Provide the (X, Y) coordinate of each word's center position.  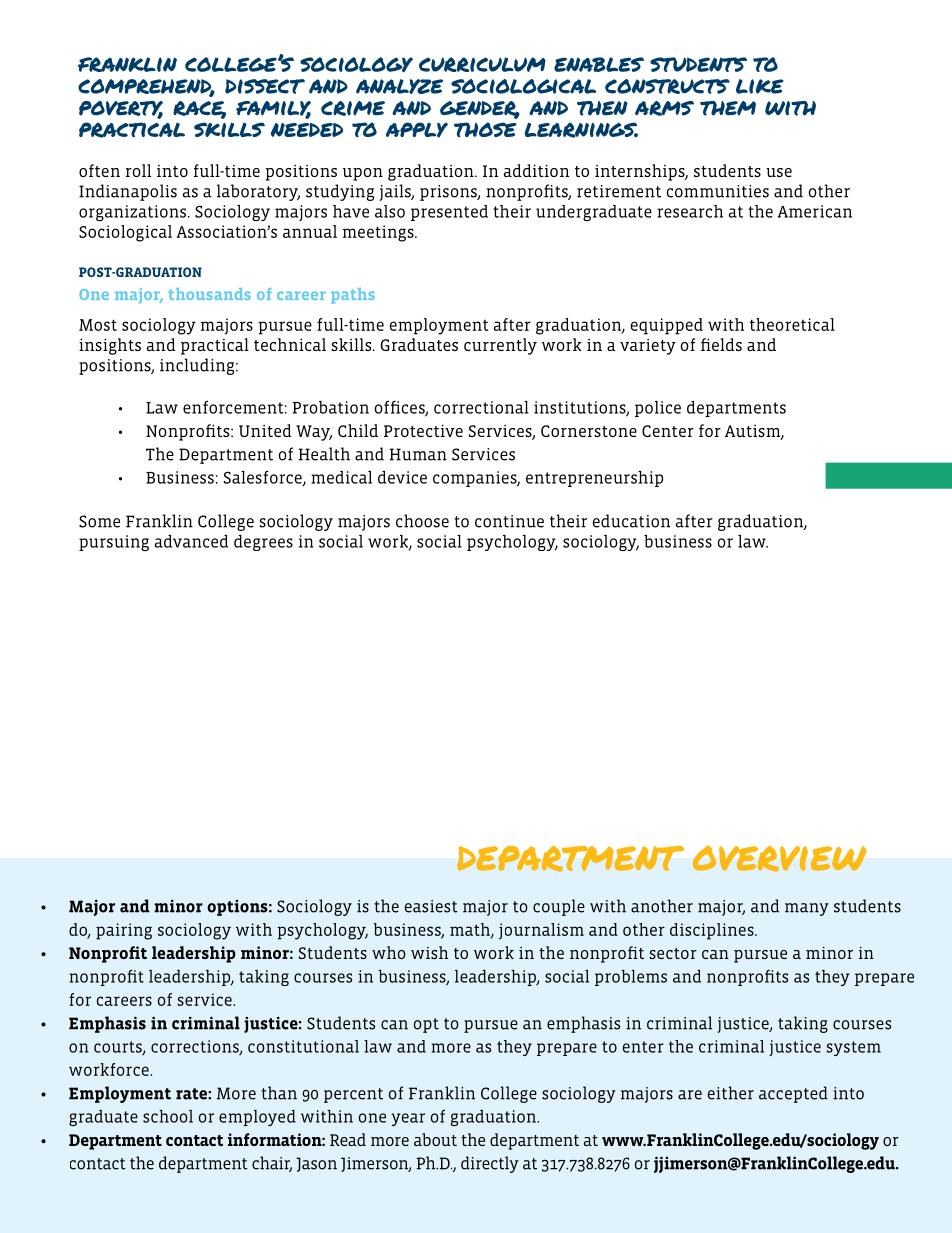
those (485, 129)
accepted (793, 1094)
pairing (124, 931)
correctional (481, 407)
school (168, 1116)
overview (780, 859)
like (760, 86)
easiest (431, 906)
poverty (121, 109)
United (265, 430)
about (435, 1139)
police (658, 409)
